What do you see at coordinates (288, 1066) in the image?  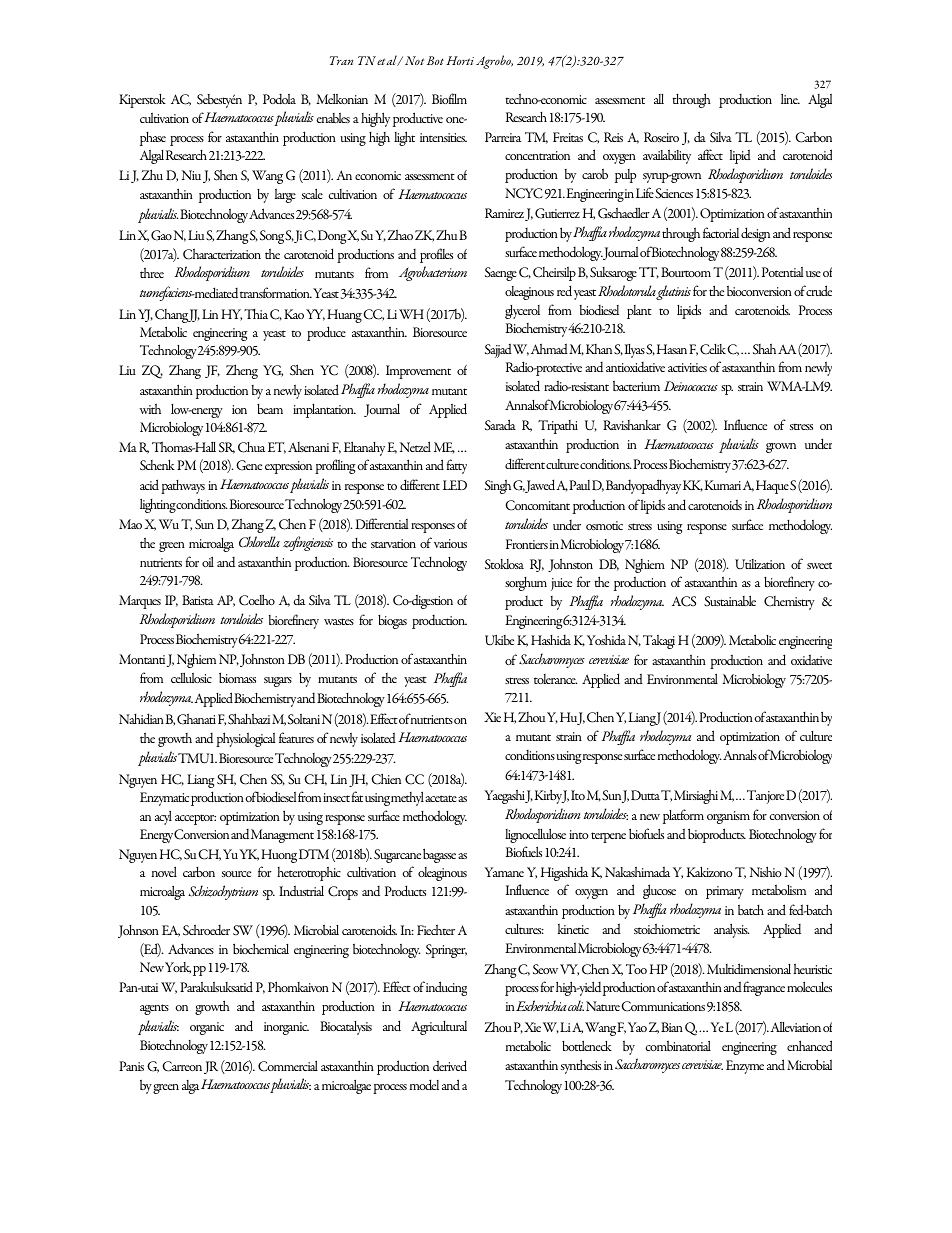 I see `Commercial` at bounding box center [288, 1066].
